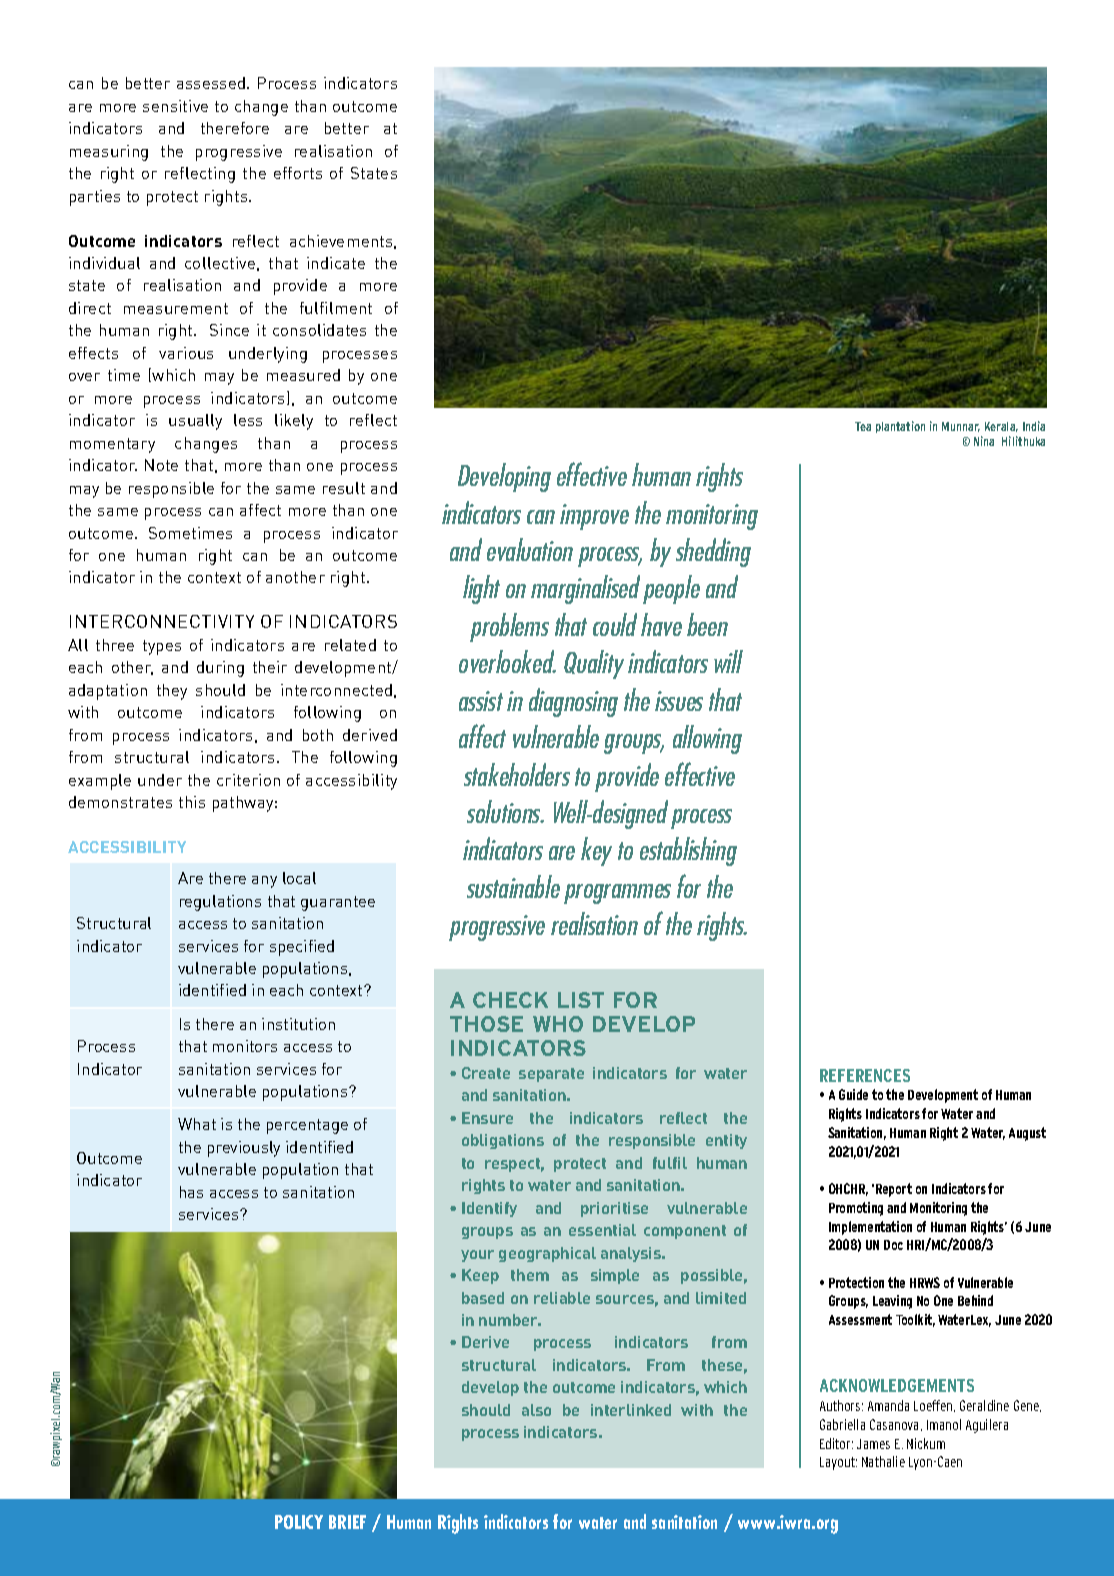 The width and height of the document is (1114, 1576). Describe the element at coordinates (536, 1410) in the document. I see `also` at that location.
